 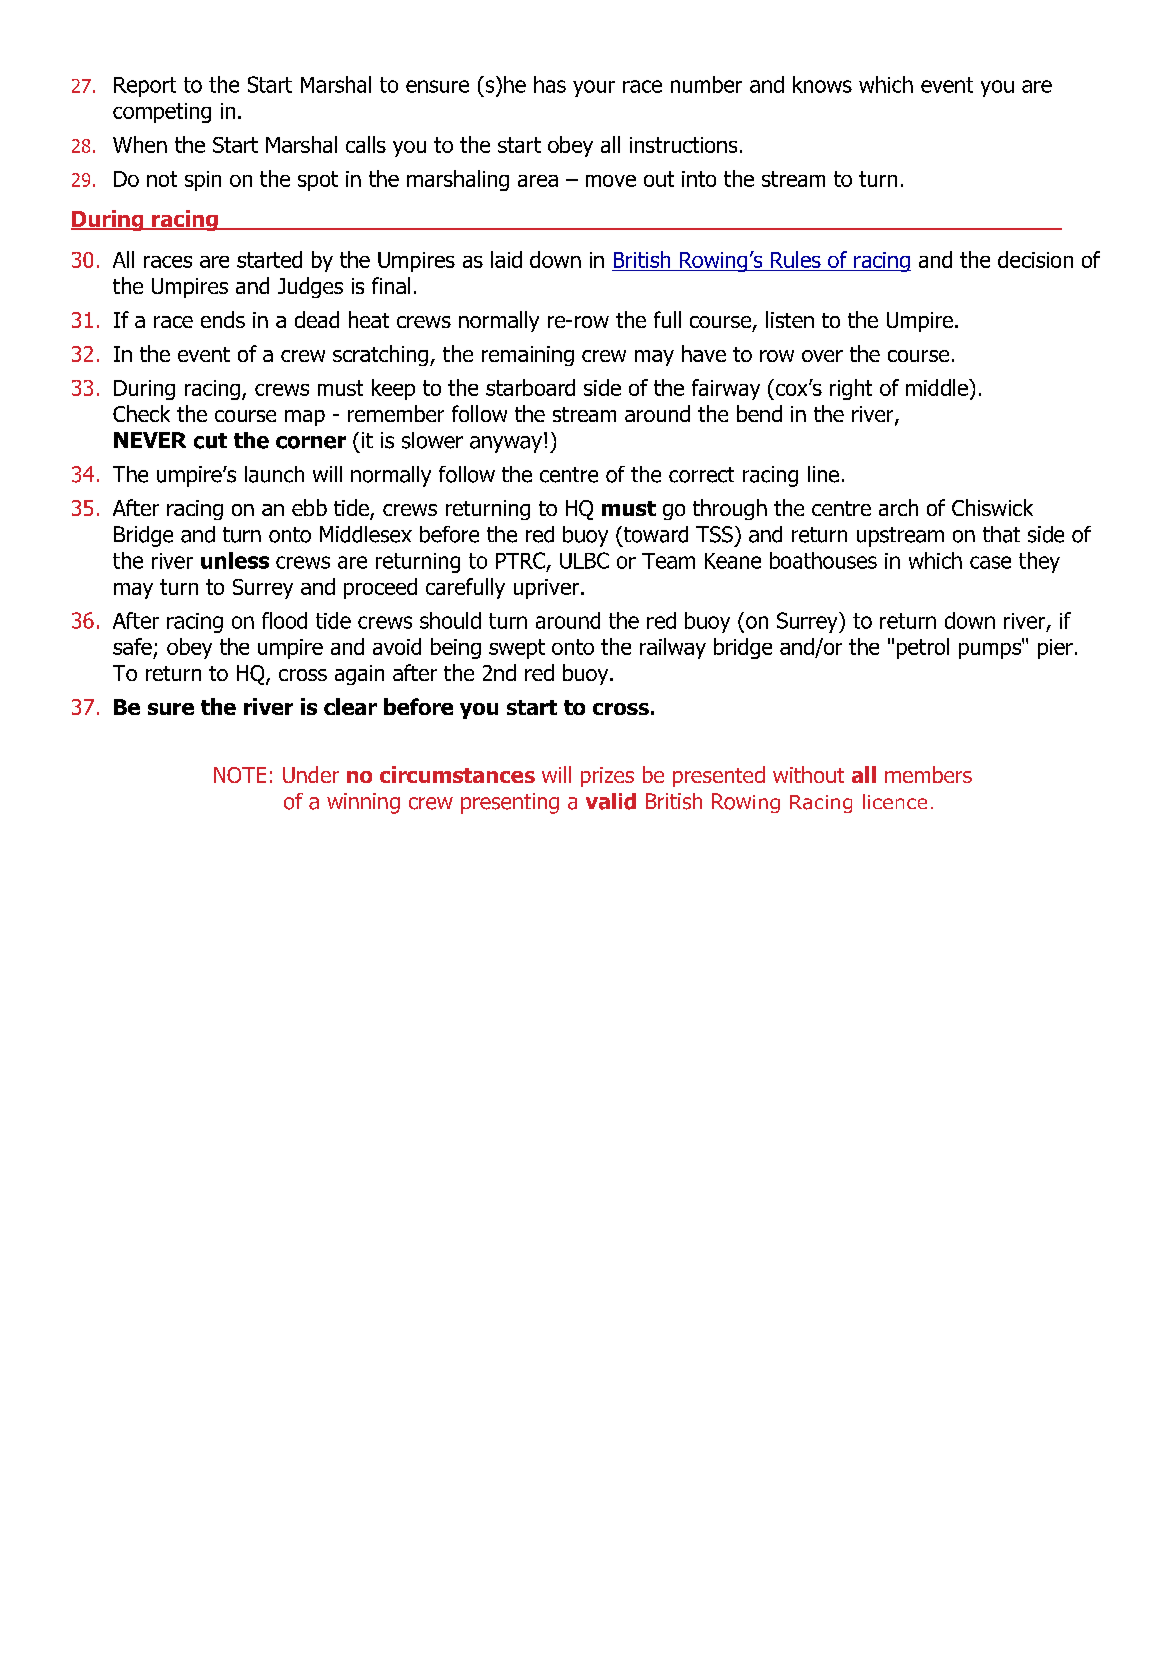 What do you see at coordinates (210, 441) in the document?
I see `cut` at bounding box center [210, 441].
